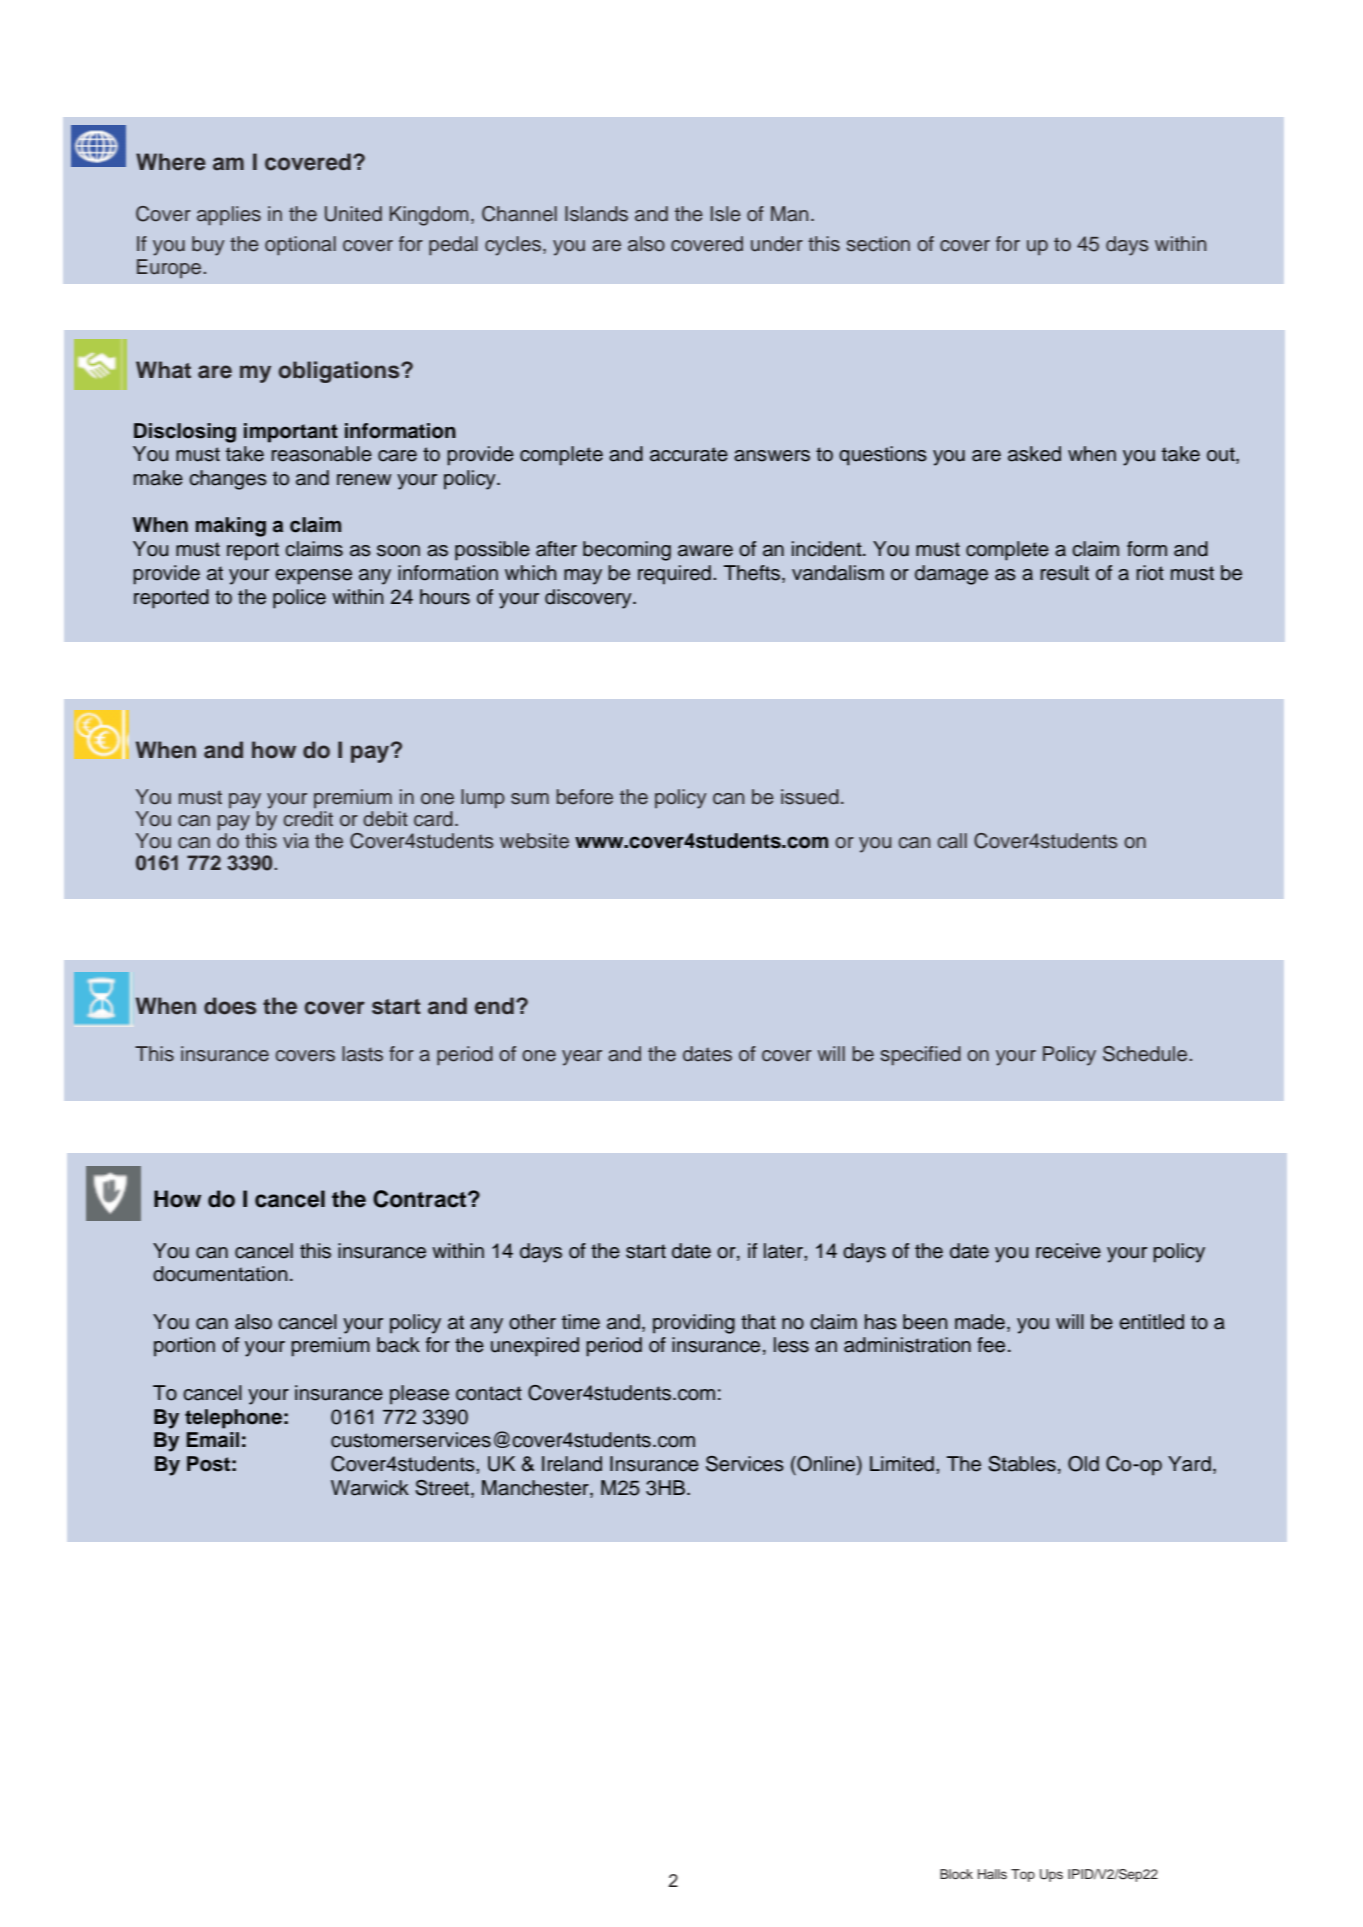 The height and width of the screenshot is (1927, 1363). What do you see at coordinates (956, 1874) in the screenshot?
I see `Block` at bounding box center [956, 1874].
